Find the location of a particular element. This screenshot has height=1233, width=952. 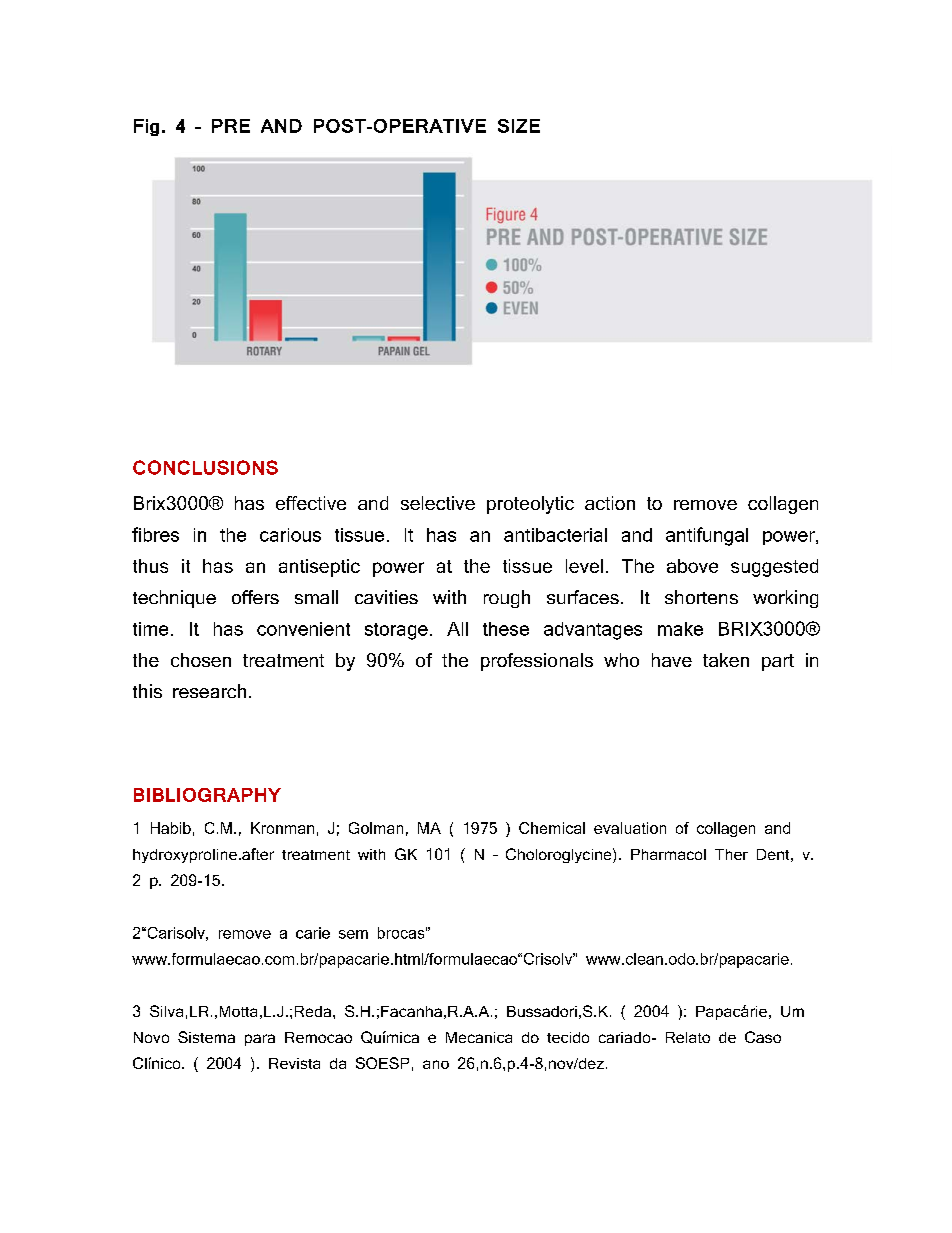

ano is located at coordinates (436, 1064).
